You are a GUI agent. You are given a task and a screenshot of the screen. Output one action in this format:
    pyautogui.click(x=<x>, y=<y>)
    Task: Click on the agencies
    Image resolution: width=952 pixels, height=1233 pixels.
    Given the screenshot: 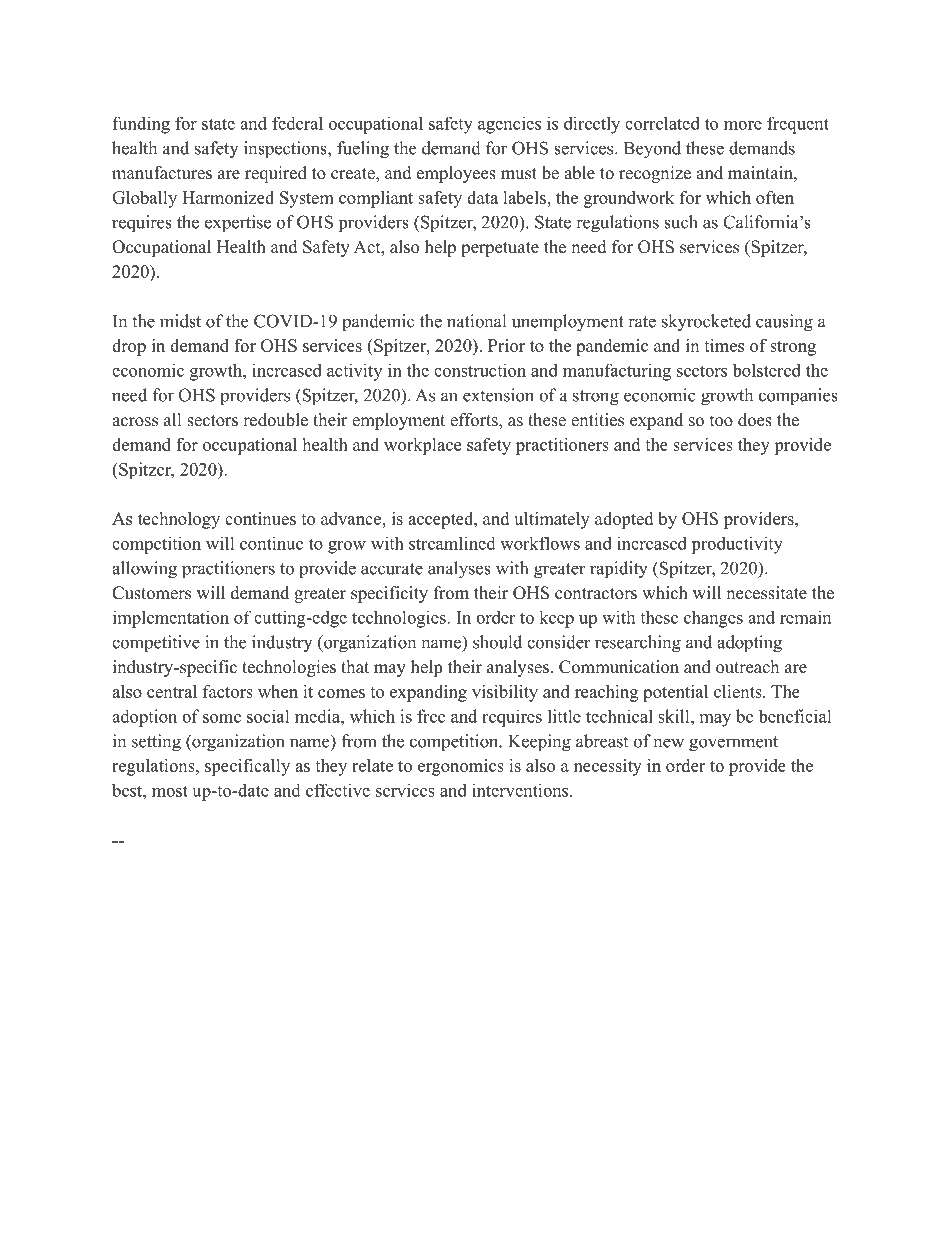 What is the action you would take?
    pyautogui.click(x=509, y=125)
